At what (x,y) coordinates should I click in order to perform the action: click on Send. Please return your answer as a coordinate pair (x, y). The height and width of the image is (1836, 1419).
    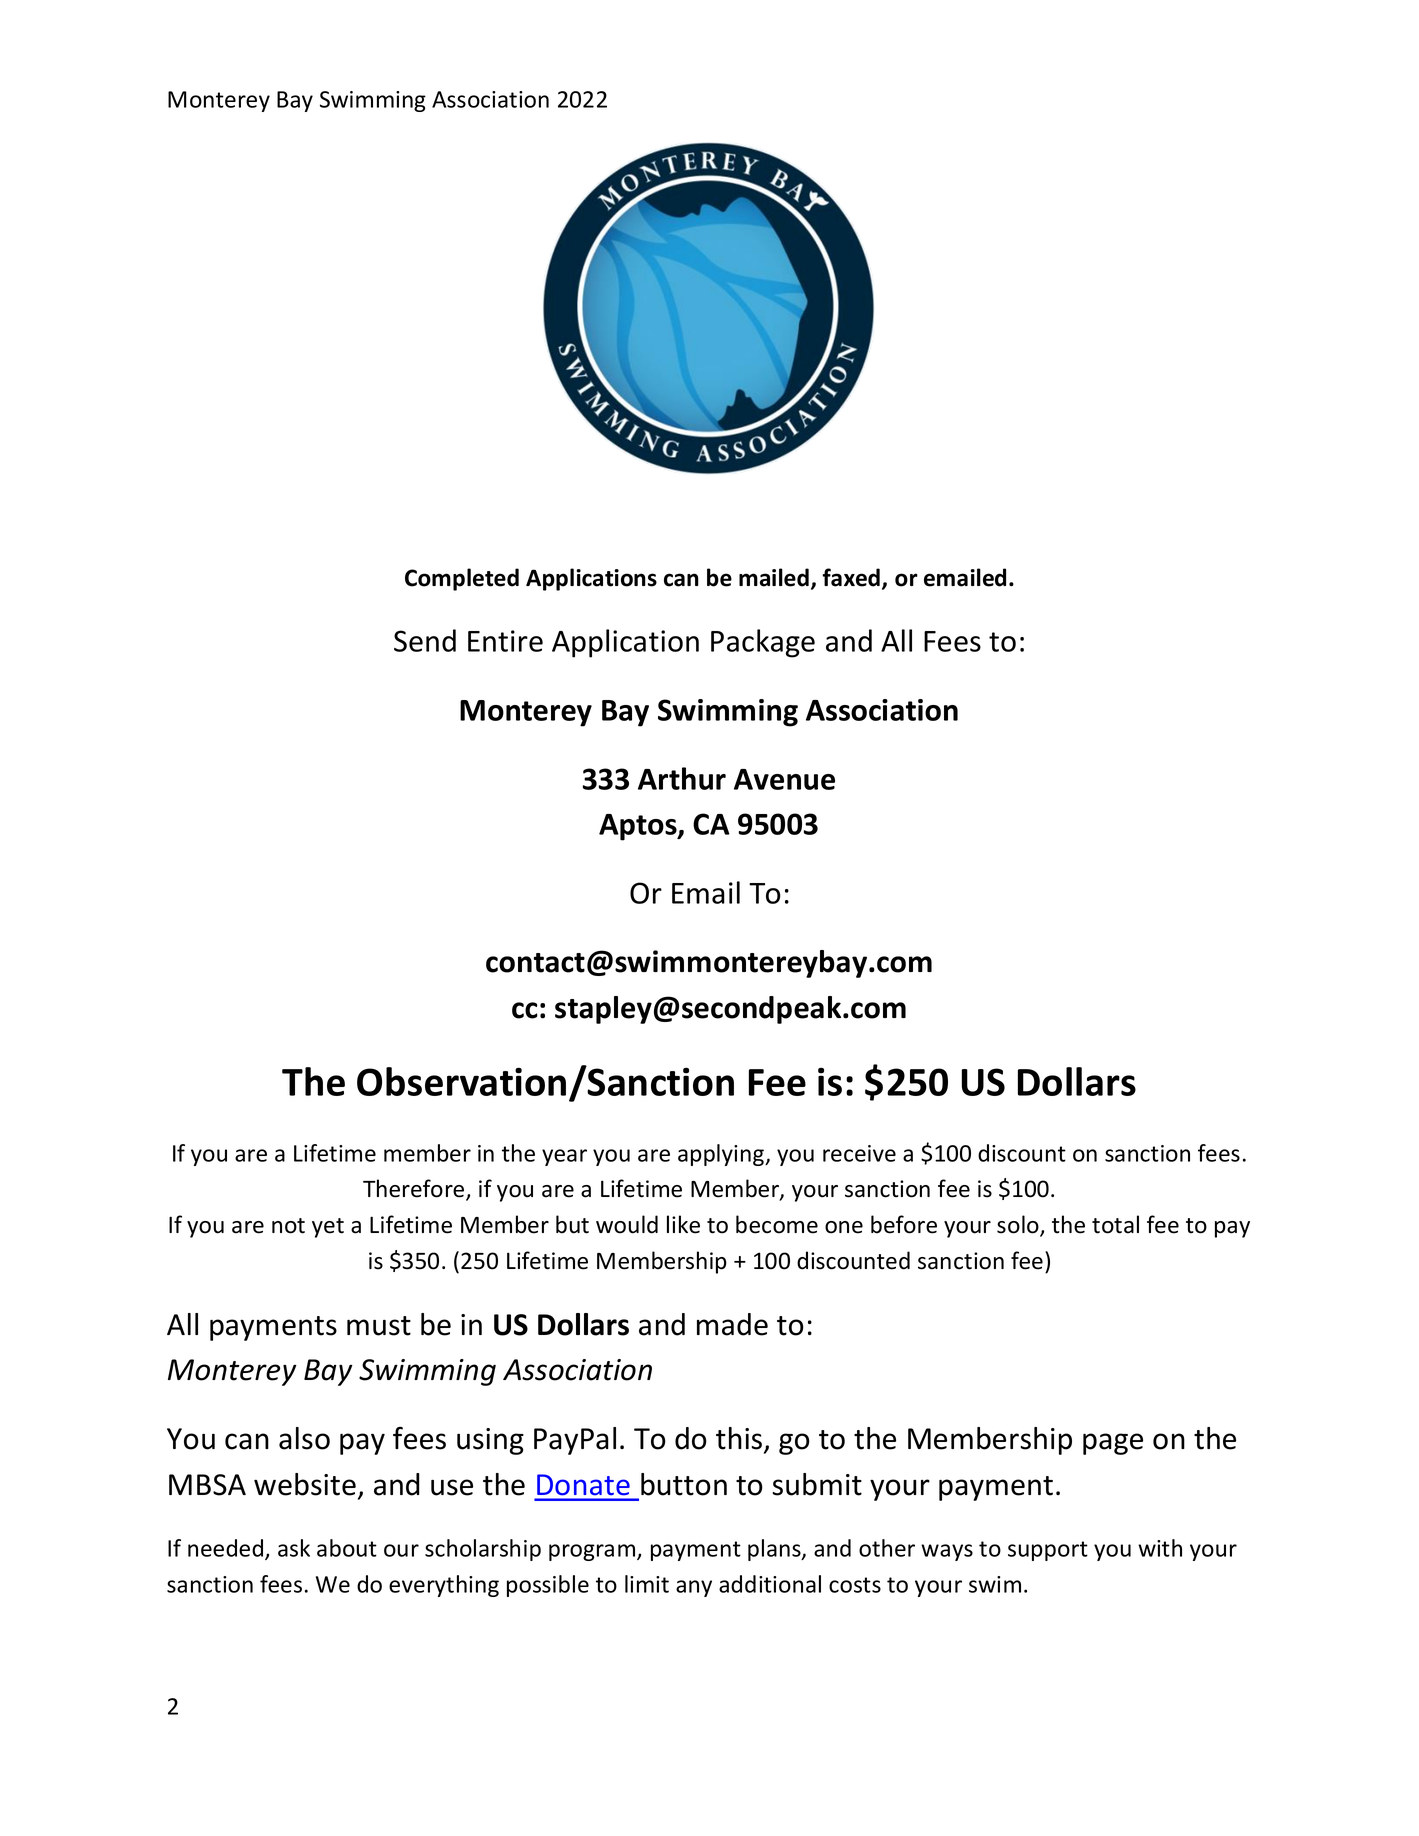
    Looking at the image, I should click on (425, 640).
